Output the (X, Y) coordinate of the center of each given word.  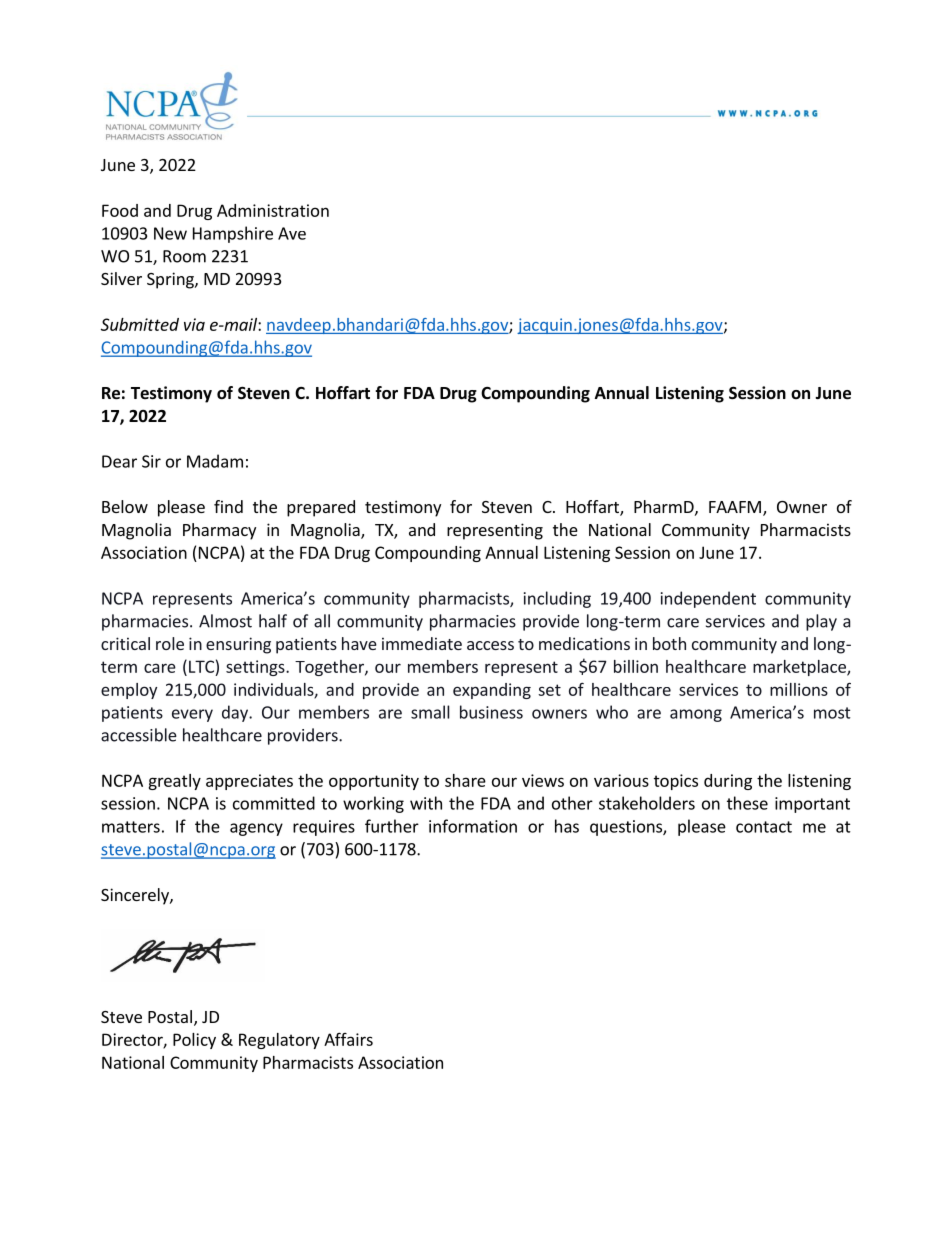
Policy (194, 1041)
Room (184, 256)
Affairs (348, 1039)
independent (708, 599)
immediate (422, 643)
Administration (273, 210)
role (170, 643)
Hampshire (233, 234)
